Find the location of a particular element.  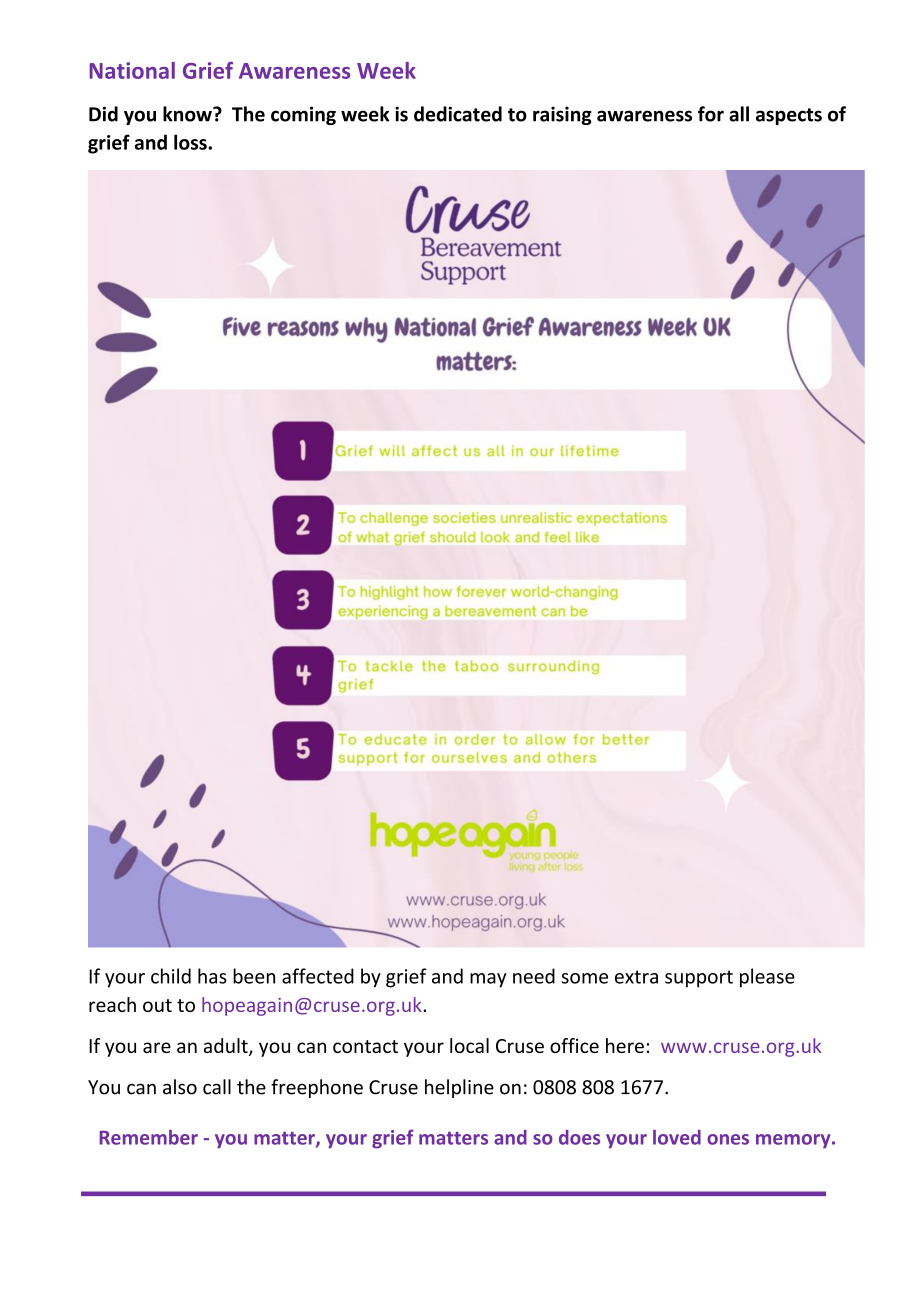

aspects is located at coordinates (789, 116).
